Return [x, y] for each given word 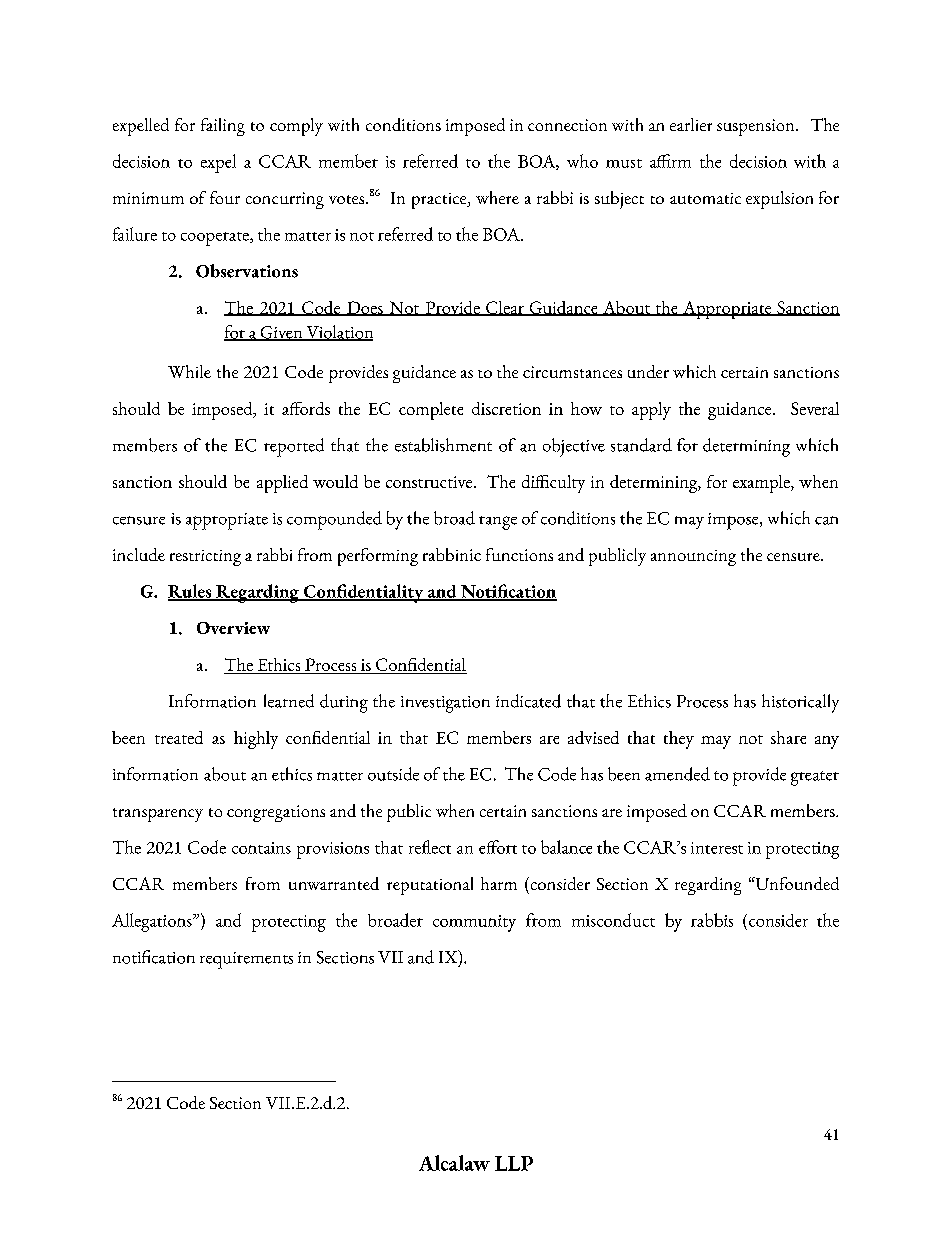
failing [223, 127]
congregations [276, 813]
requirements [246, 960]
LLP [514, 1163]
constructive [430, 482]
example [762, 484]
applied [282, 484]
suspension [757, 127]
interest [717, 848]
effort [498, 847]
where [497, 197]
